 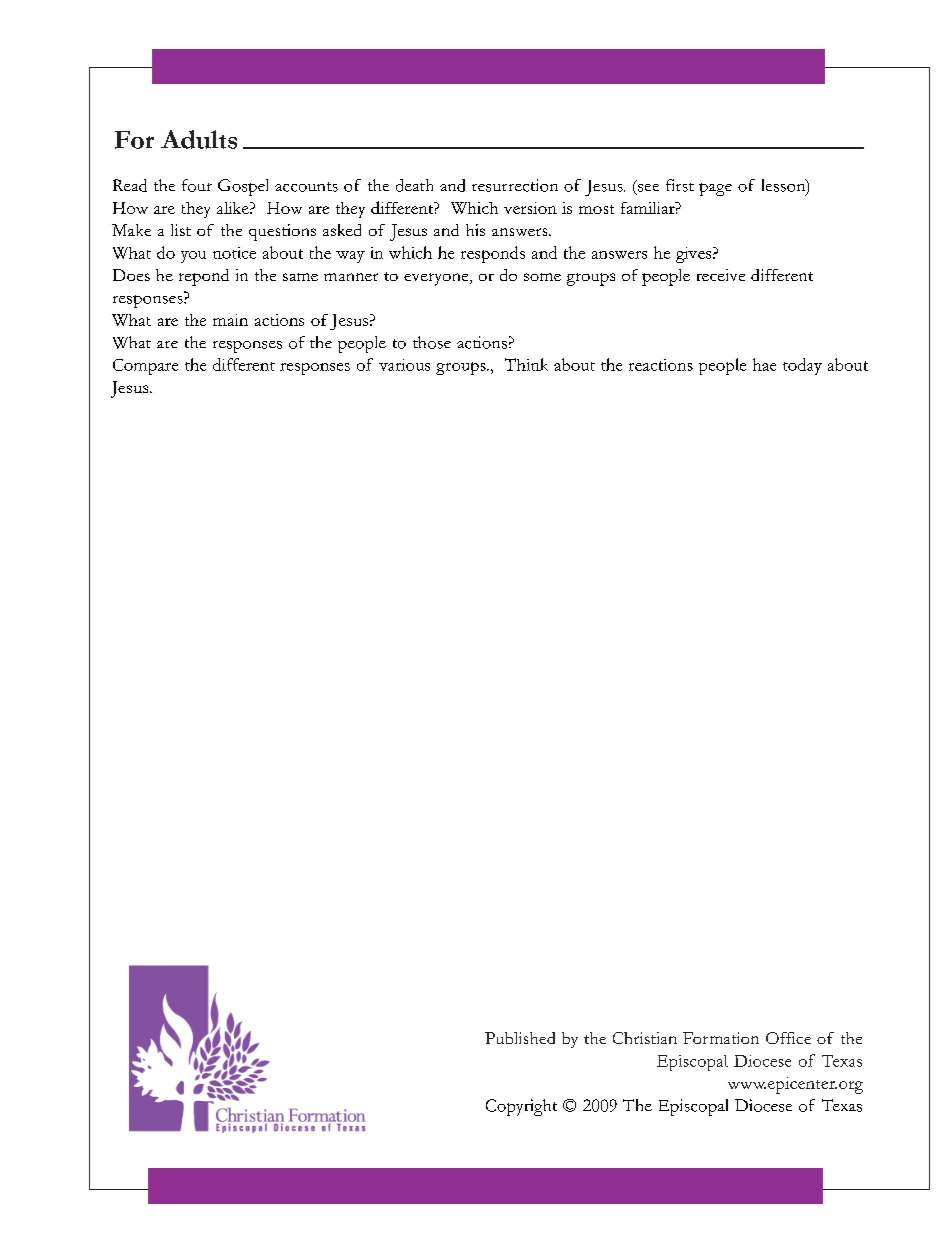 What do you see at coordinates (404, 365) in the screenshot?
I see `various` at bounding box center [404, 365].
